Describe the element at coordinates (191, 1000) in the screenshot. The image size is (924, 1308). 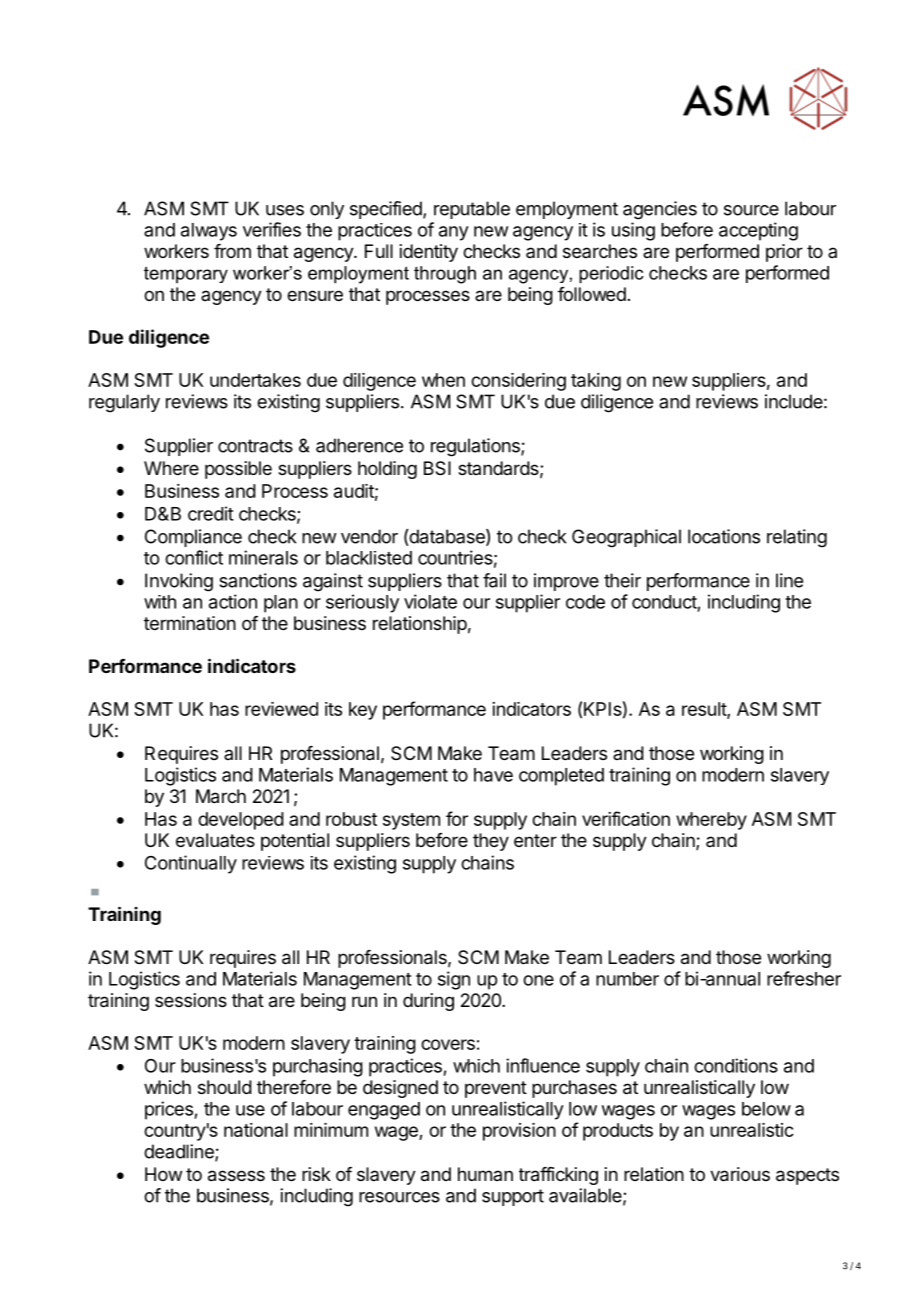
I see `sessions` at that location.
